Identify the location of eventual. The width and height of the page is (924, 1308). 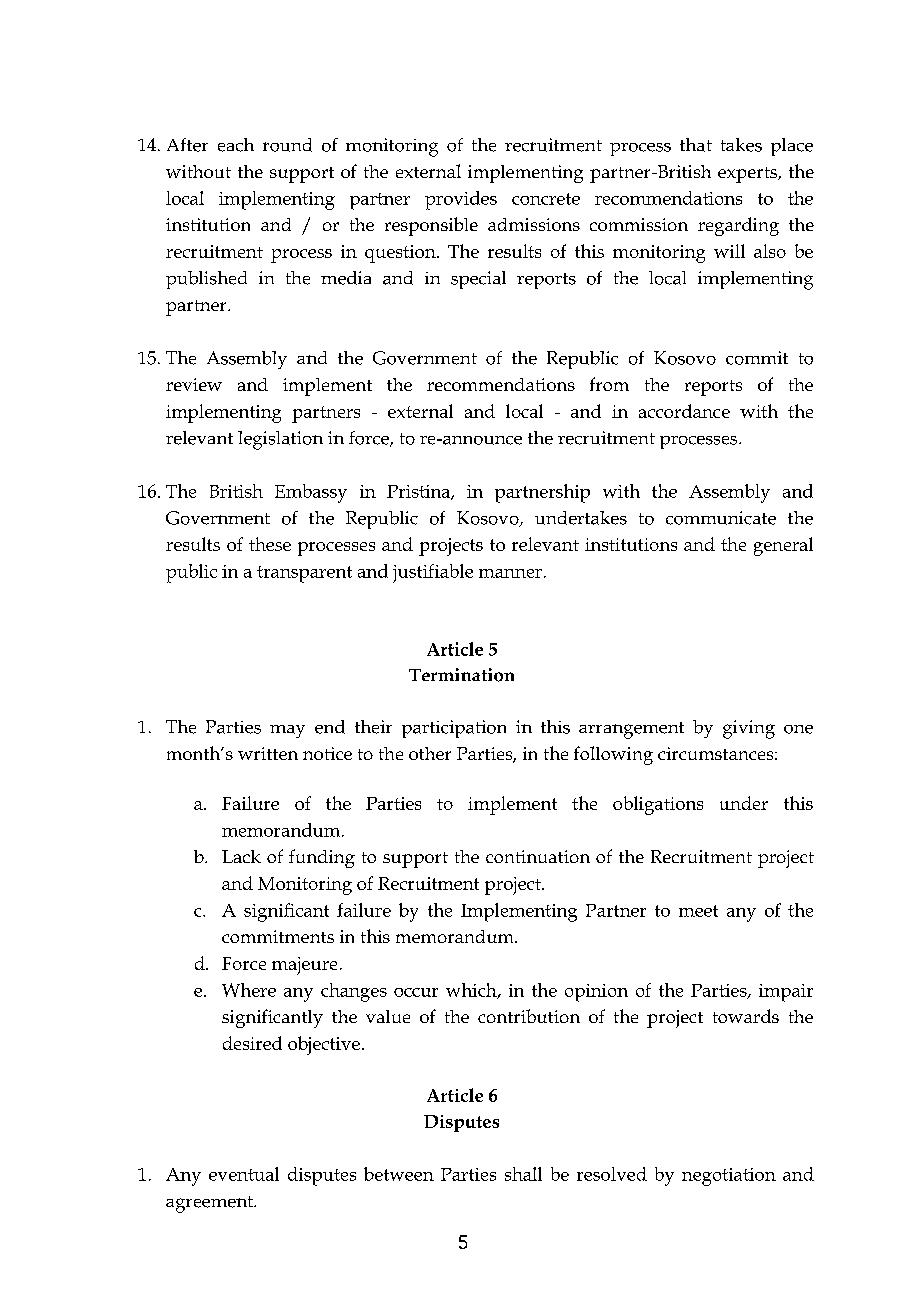
(244, 1174).
